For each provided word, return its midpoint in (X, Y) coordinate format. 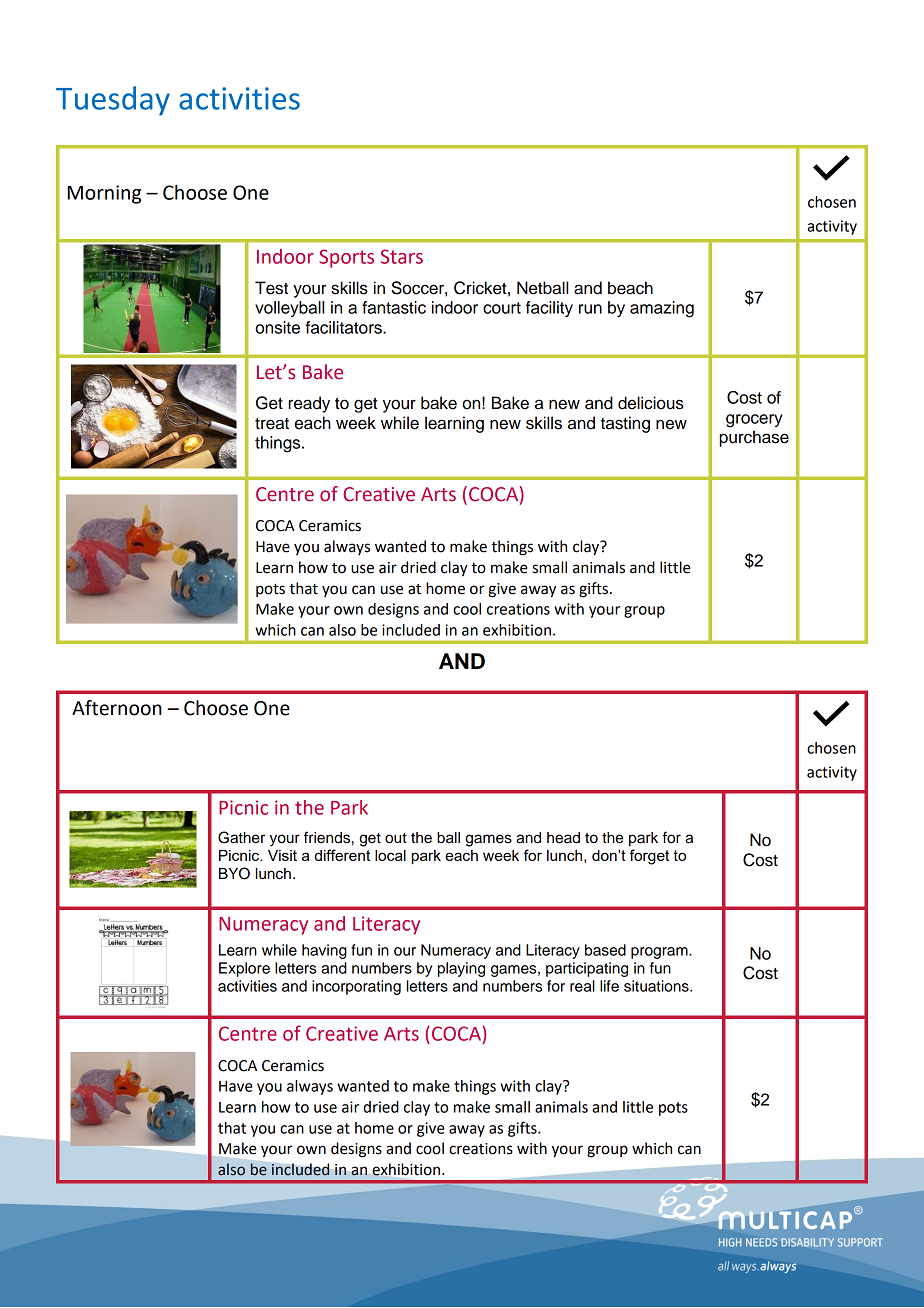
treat (272, 424)
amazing (662, 309)
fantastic (394, 307)
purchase (754, 438)
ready (309, 404)
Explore (244, 969)
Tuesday (113, 101)
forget (649, 857)
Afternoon (117, 708)
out (396, 838)
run (590, 309)
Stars (402, 256)
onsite (277, 327)
